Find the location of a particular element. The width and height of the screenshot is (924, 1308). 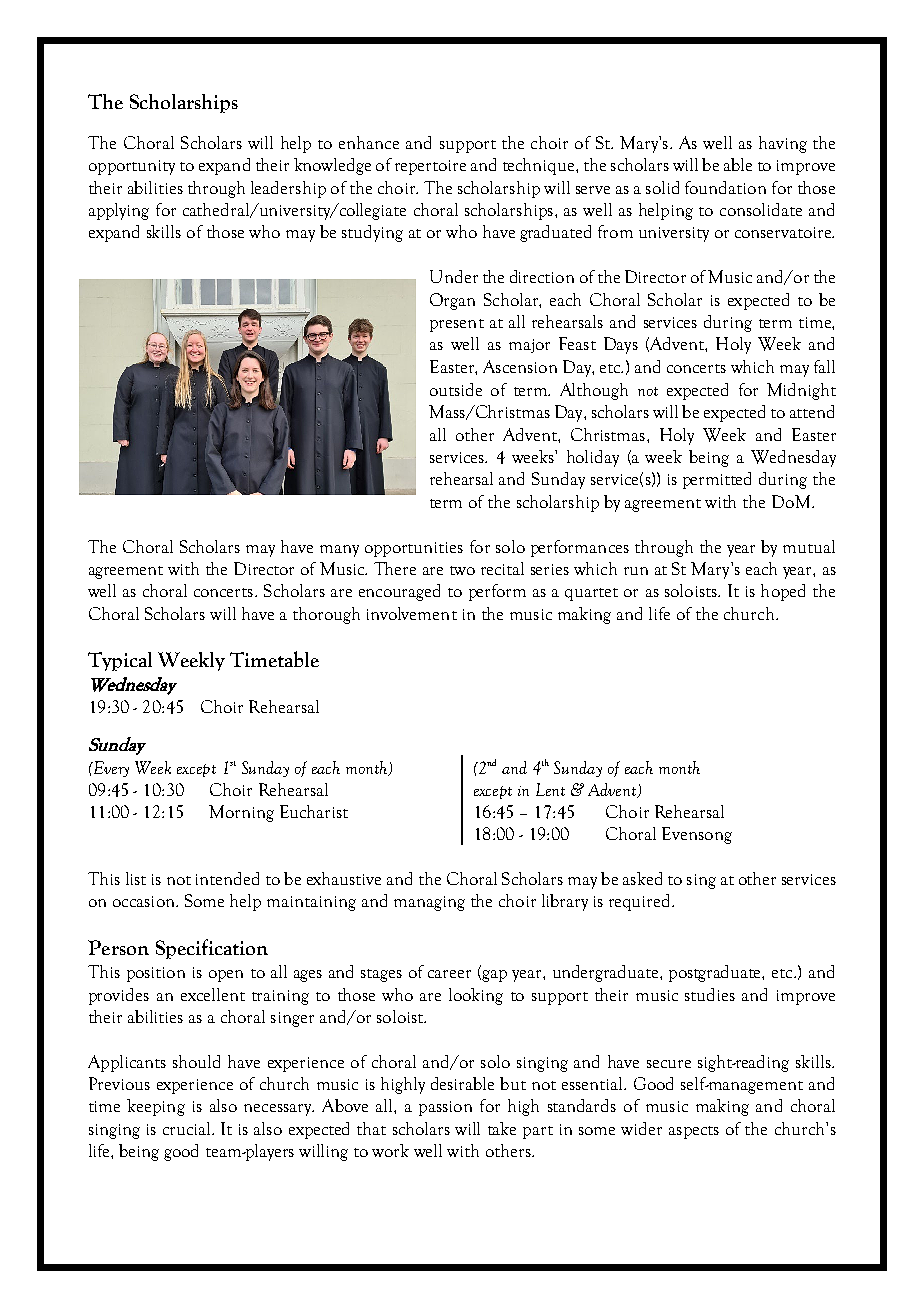

crucial is located at coordinates (188, 1128).
